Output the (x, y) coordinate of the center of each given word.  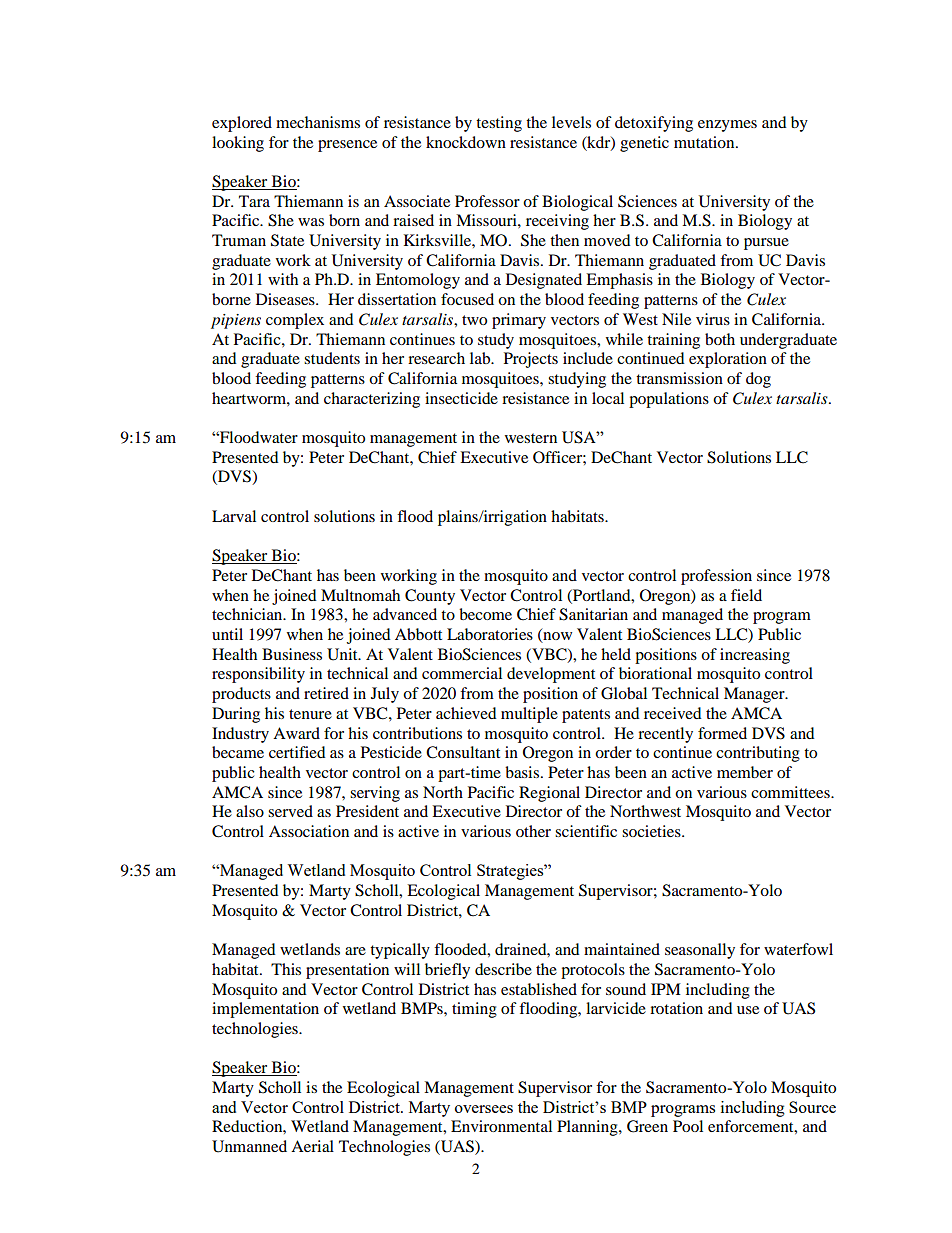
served (290, 811)
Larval (234, 516)
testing (499, 124)
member (745, 772)
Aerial (312, 1146)
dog (758, 380)
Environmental (501, 1126)
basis (522, 772)
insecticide (461, 398)
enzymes (727, 126)
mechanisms (318, 122)
